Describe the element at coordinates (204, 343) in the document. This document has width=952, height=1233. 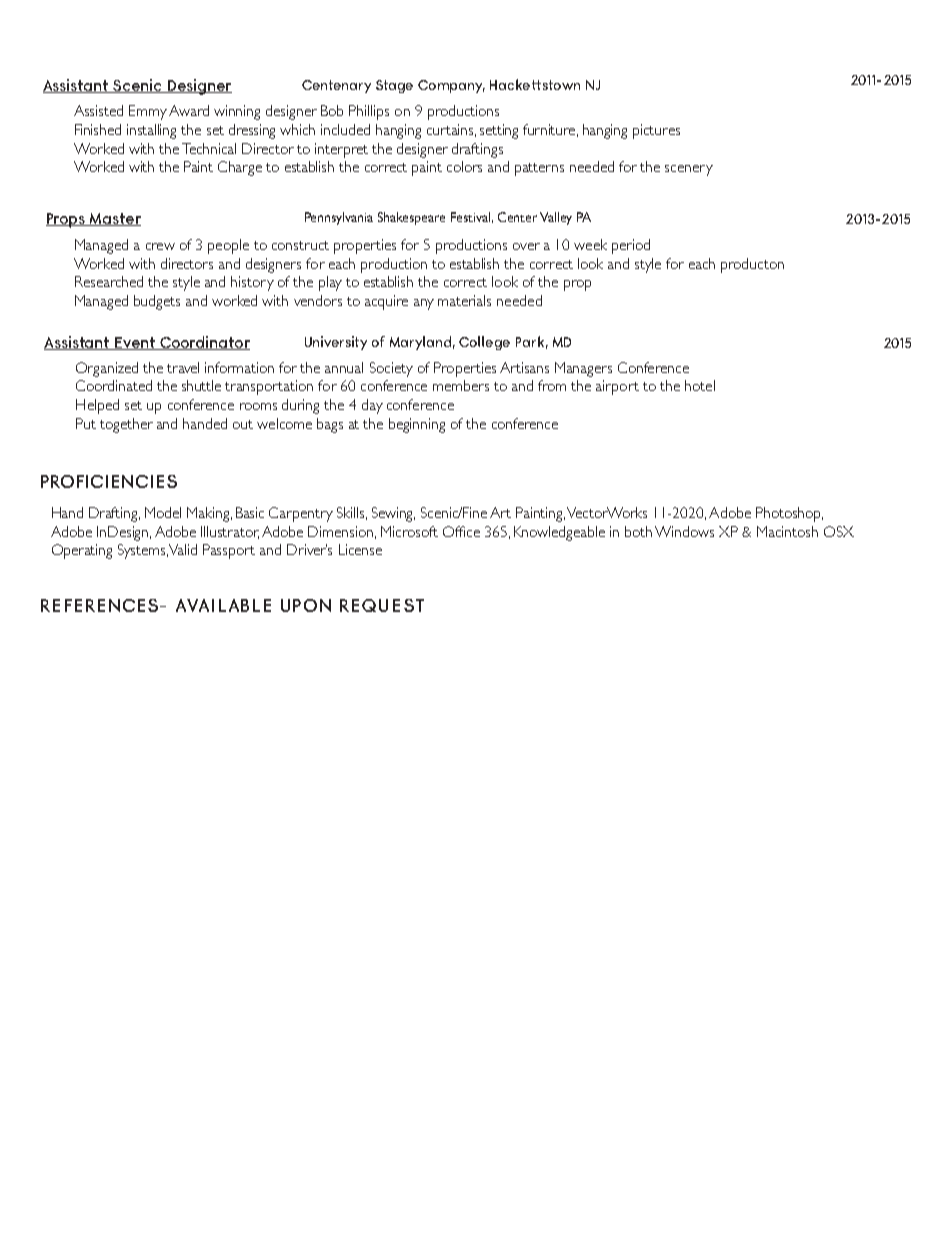
I see `Coordinator` at that location.
